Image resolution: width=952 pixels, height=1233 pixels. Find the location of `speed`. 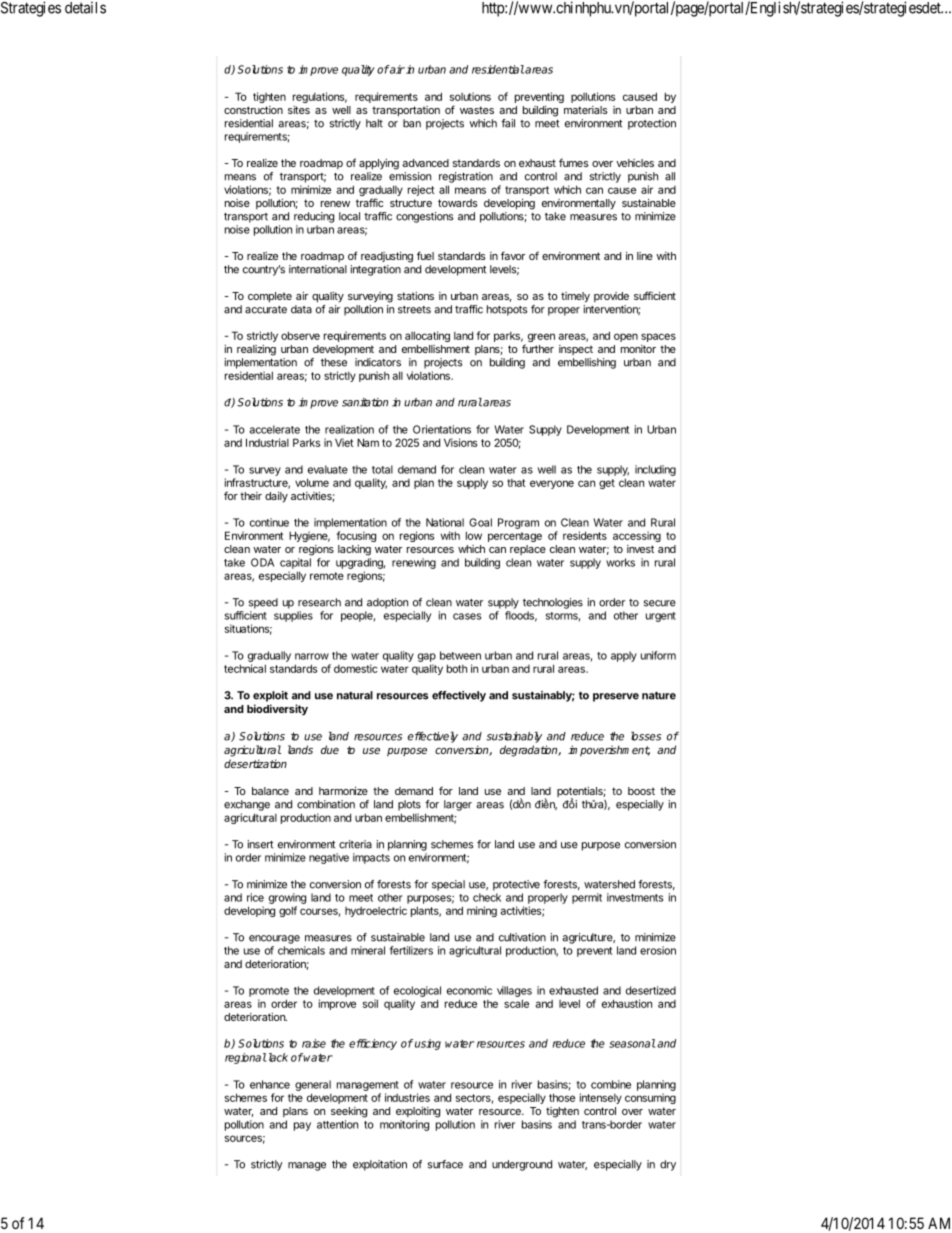

speed is located at coordinates (263, 603).
